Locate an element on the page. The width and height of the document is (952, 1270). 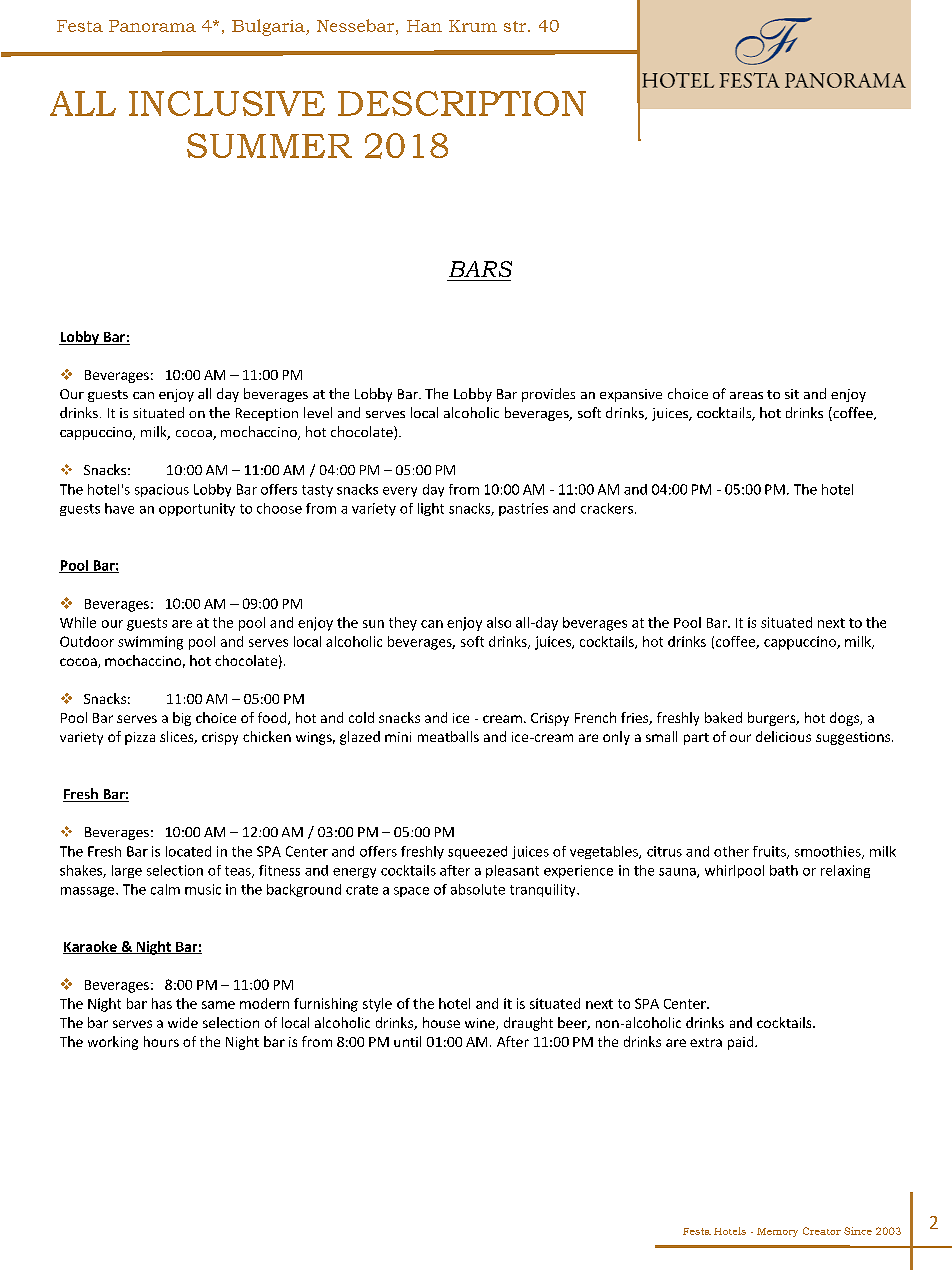
Krum is located at coordinates (473, 26).
